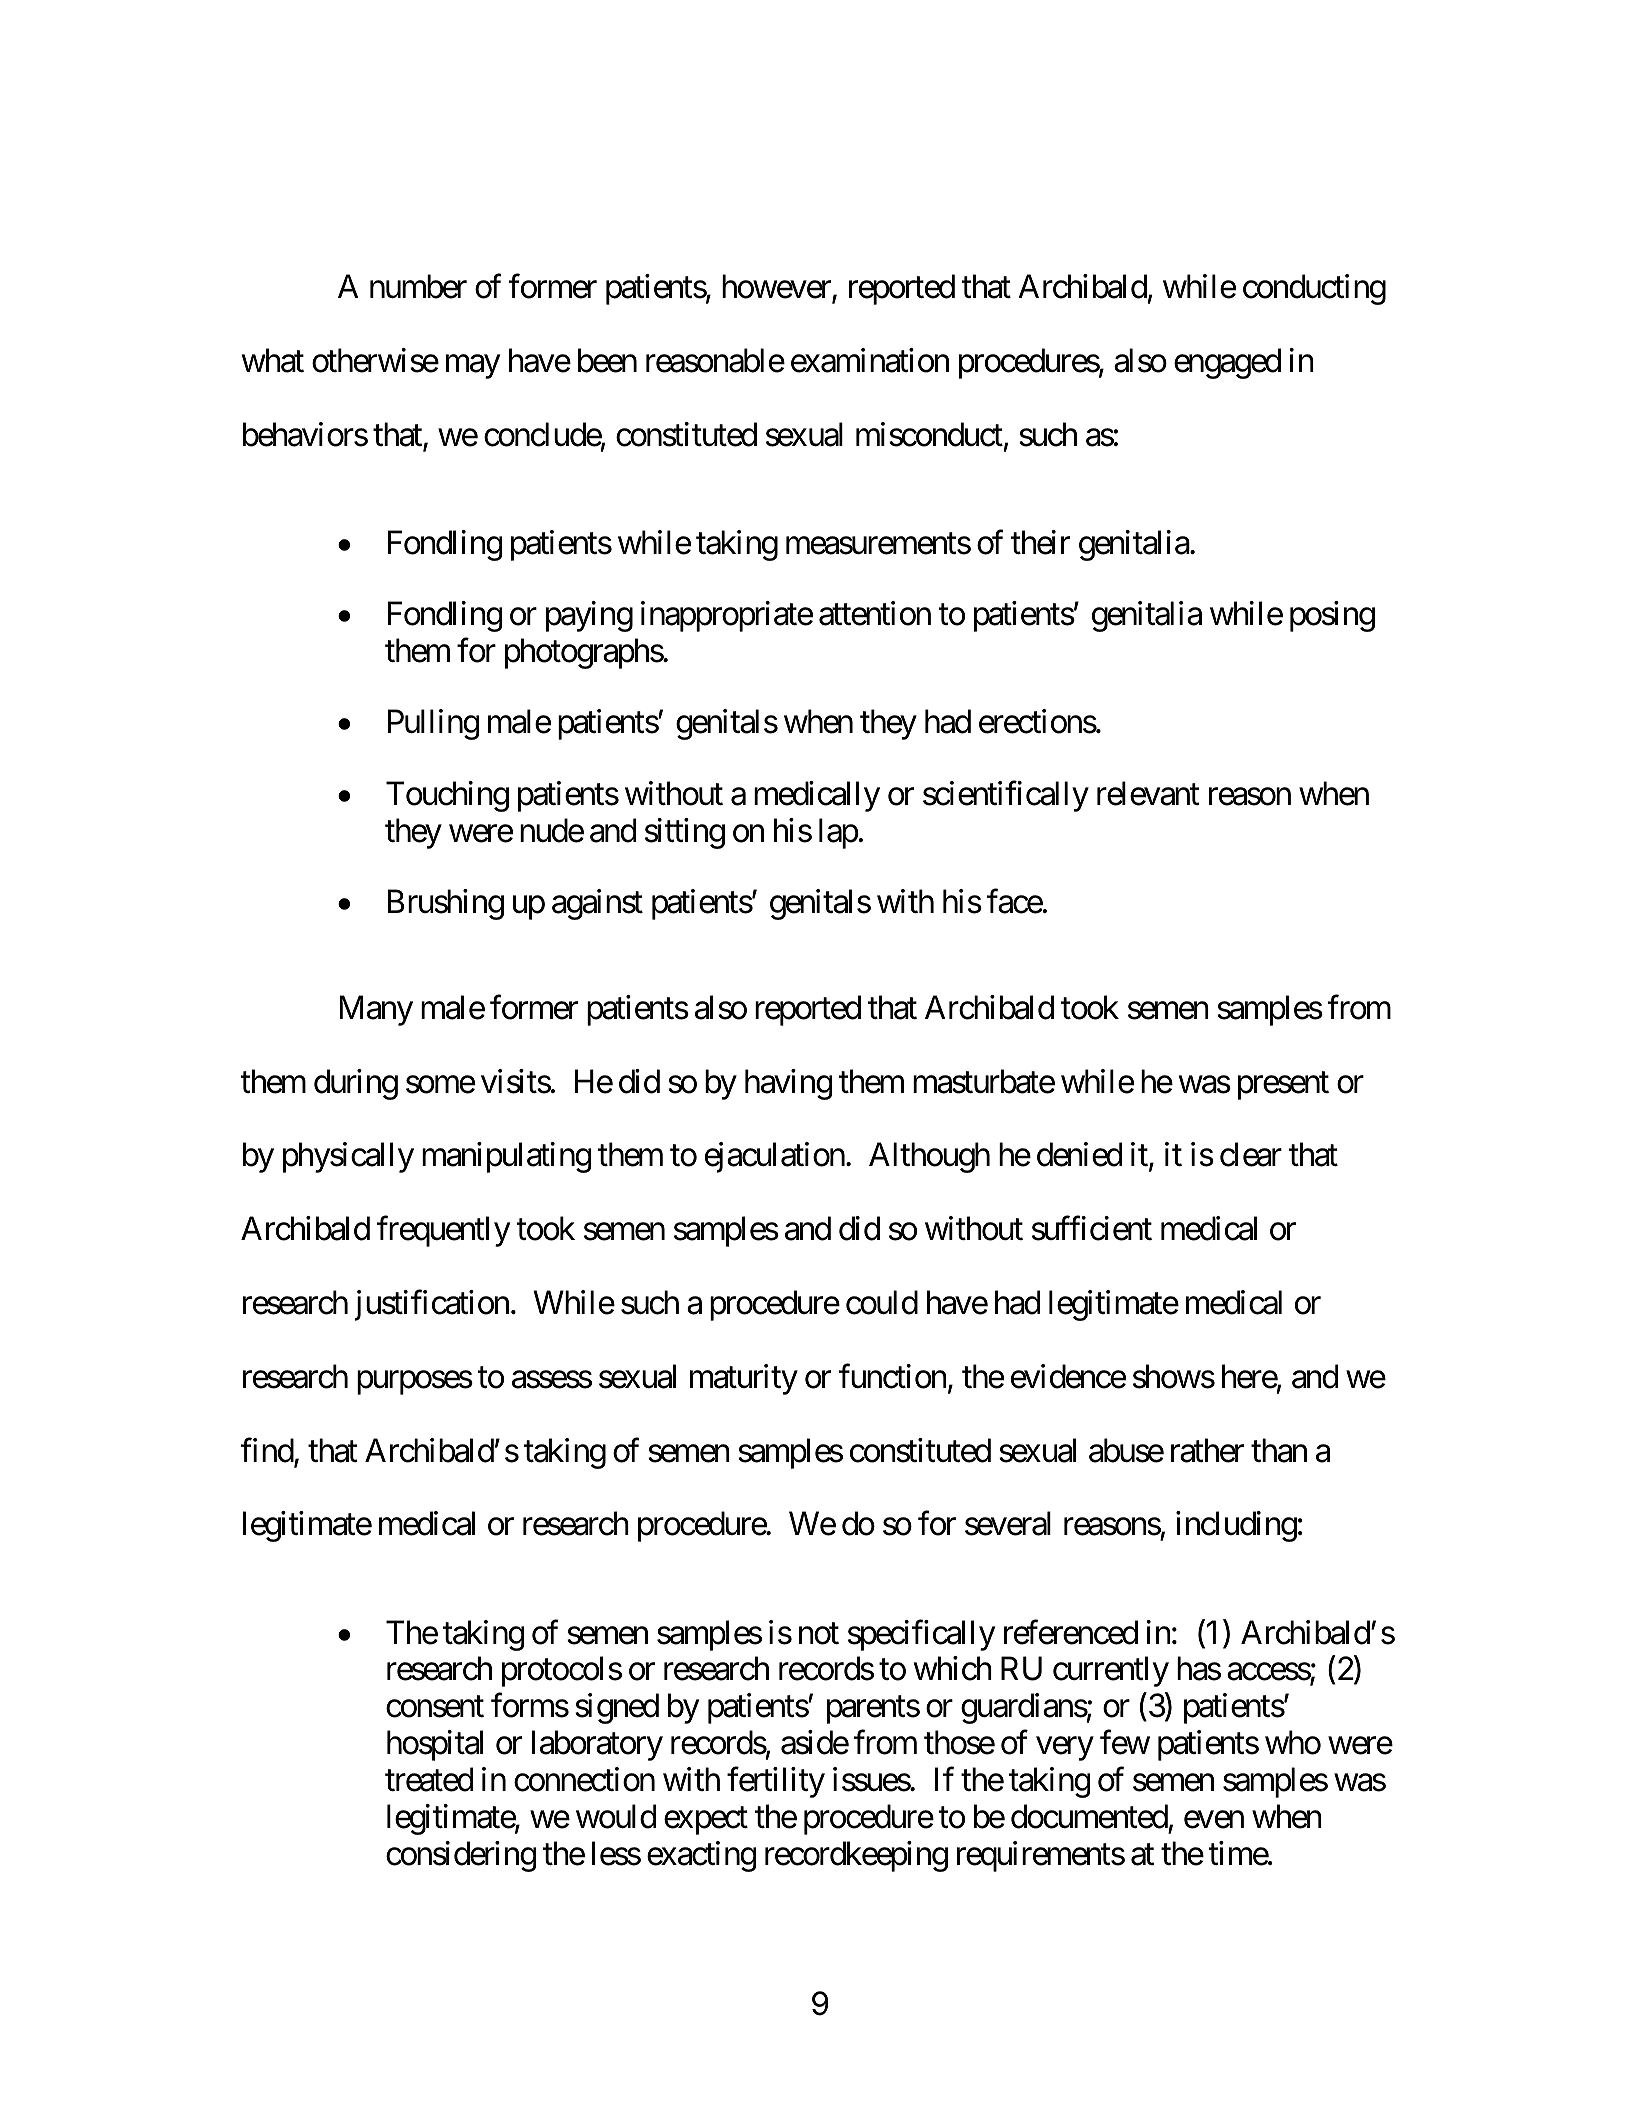  I want to click on treated, so click(429, 1779).
